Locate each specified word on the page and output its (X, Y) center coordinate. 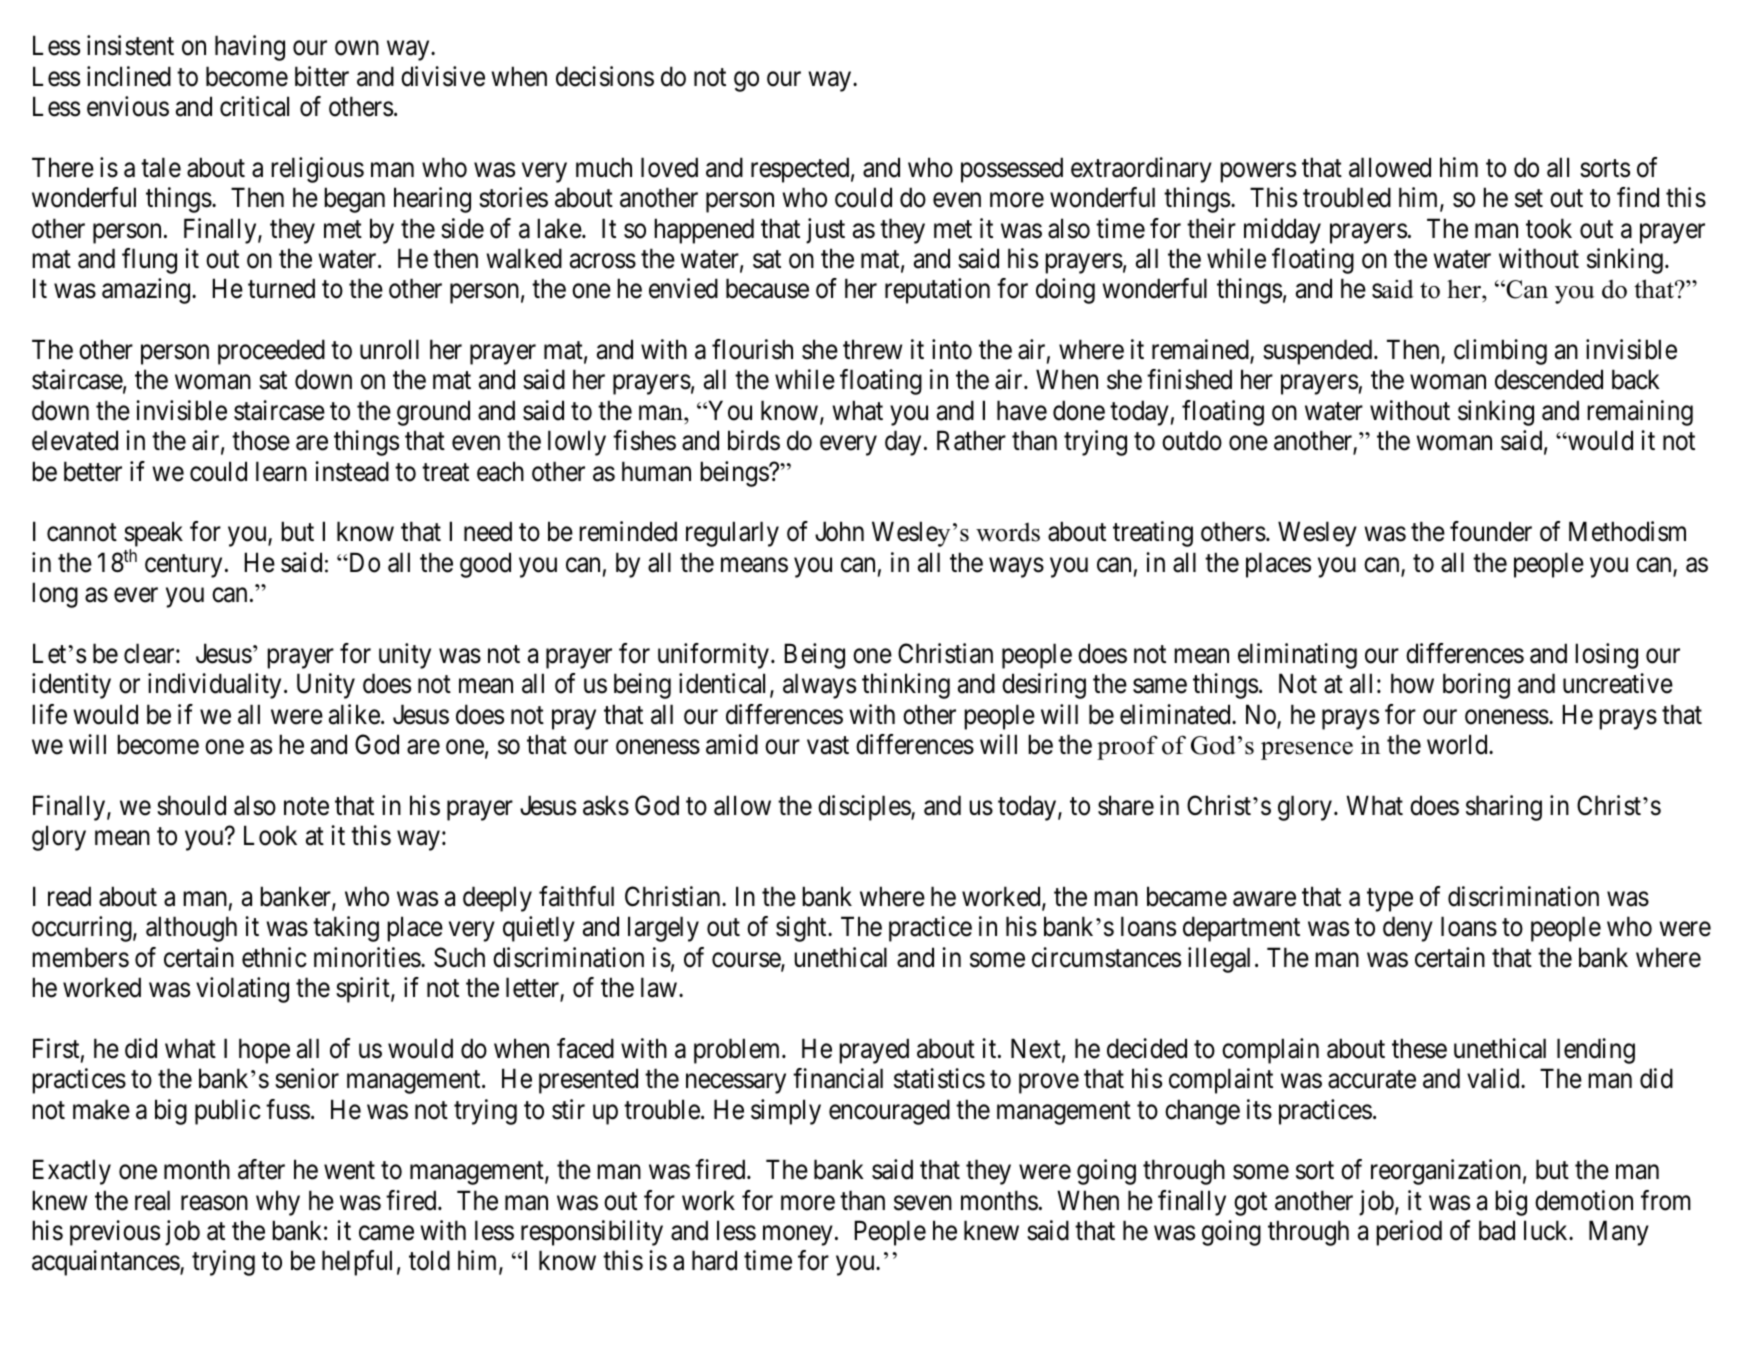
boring (1476, 686)
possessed (1012, 170)
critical (254, 106)
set (1529, 199)
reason (214, 1203)
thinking (906, 686)
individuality (214, 686)
